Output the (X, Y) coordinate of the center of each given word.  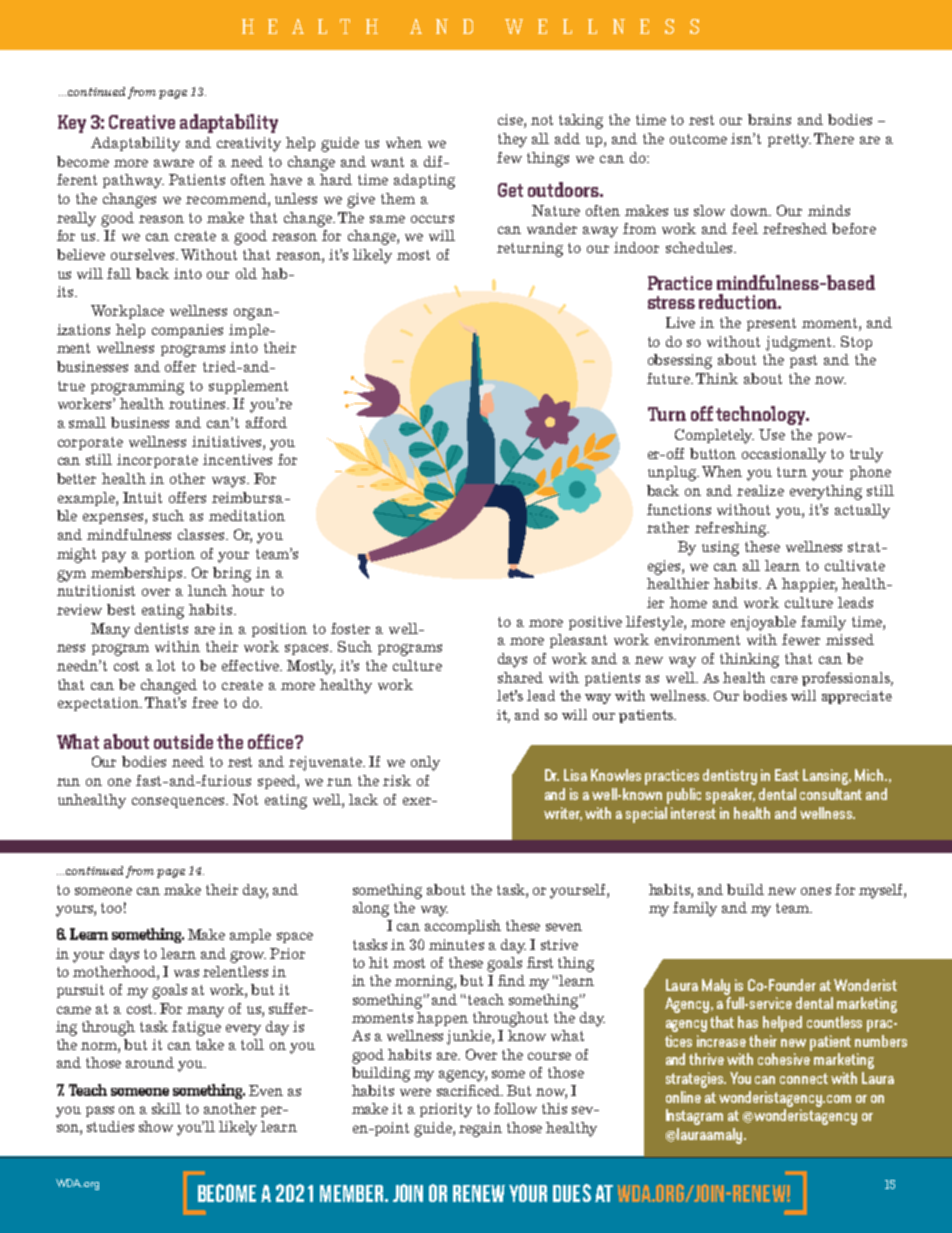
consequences (179, 802)
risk (397, 780)
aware (174, 163)
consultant (831, 794)
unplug (673, 473)
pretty (789, 141)
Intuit (142, 497)
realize (760, 490)
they (512, 140)
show (156, 1126)
